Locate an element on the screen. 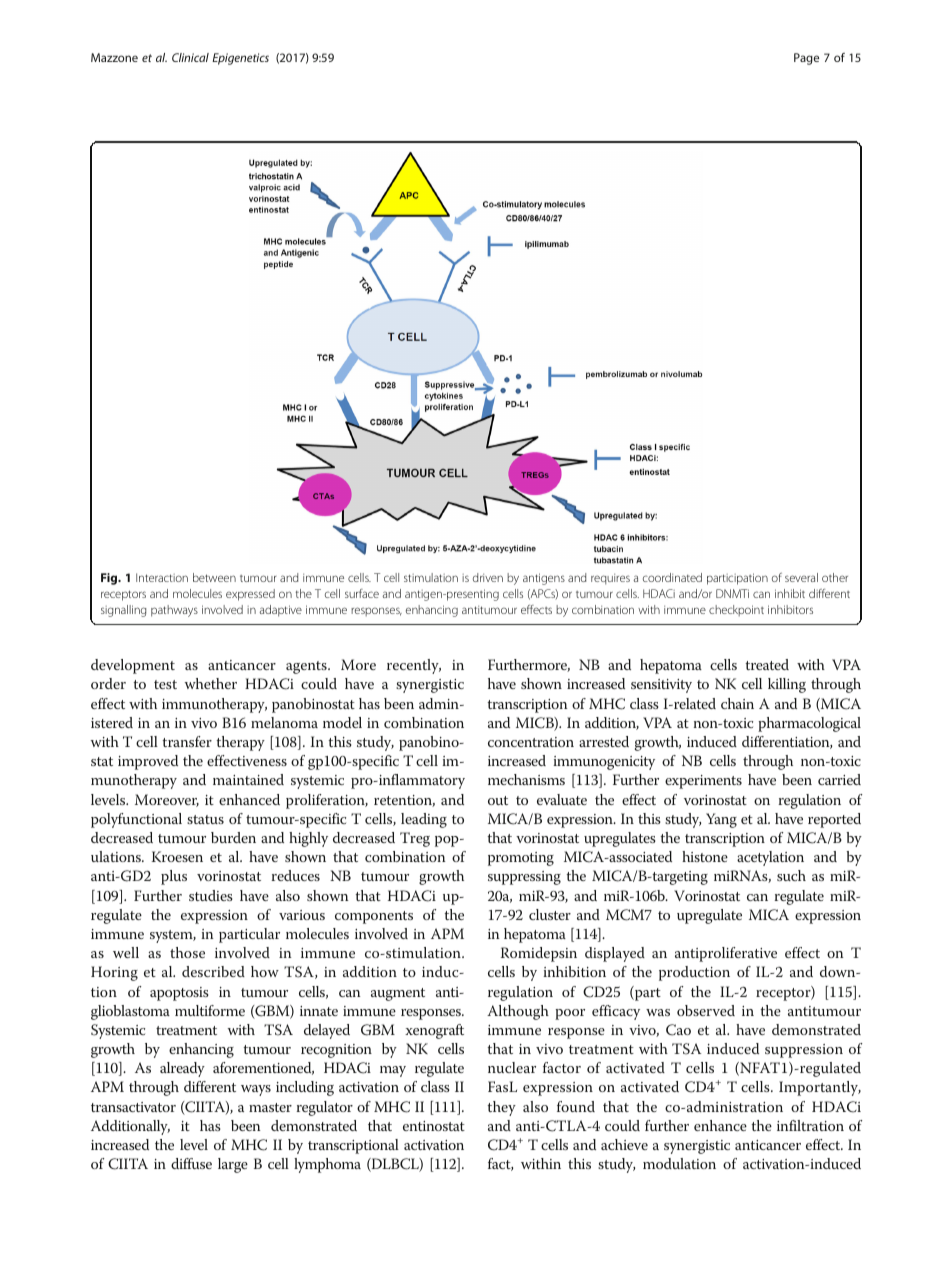 The image size is (952, 1265). those is located at coordinates (187, 952).
